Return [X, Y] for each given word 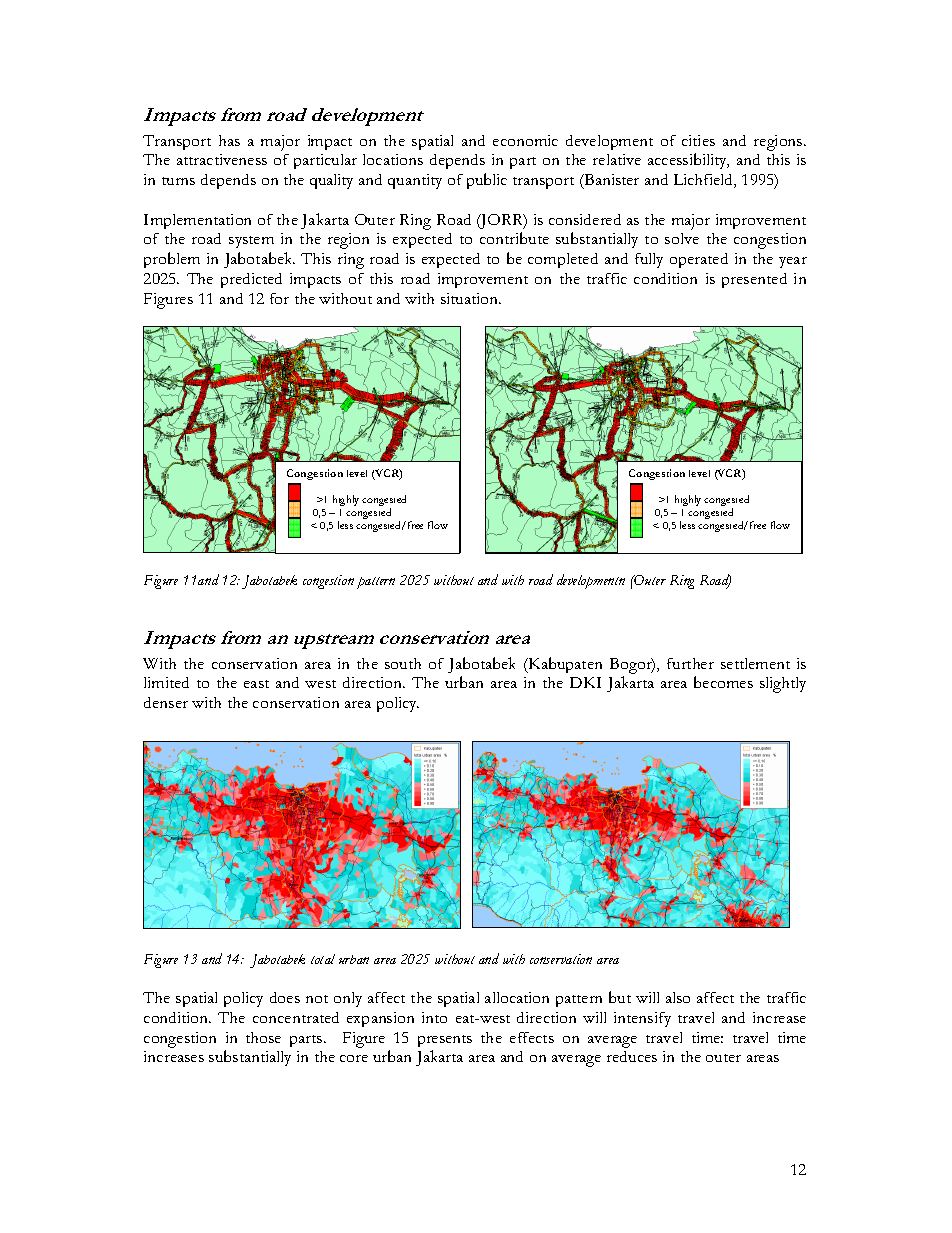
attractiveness [222, 159]
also [678, 997]
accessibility [688, 161]
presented [754, 280]
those [263, 1037]
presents [445, 1041]
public [487, 181]
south [403, 663]
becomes [723, 682]
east [256, 684]
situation [470, 298]
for [279, 298]
